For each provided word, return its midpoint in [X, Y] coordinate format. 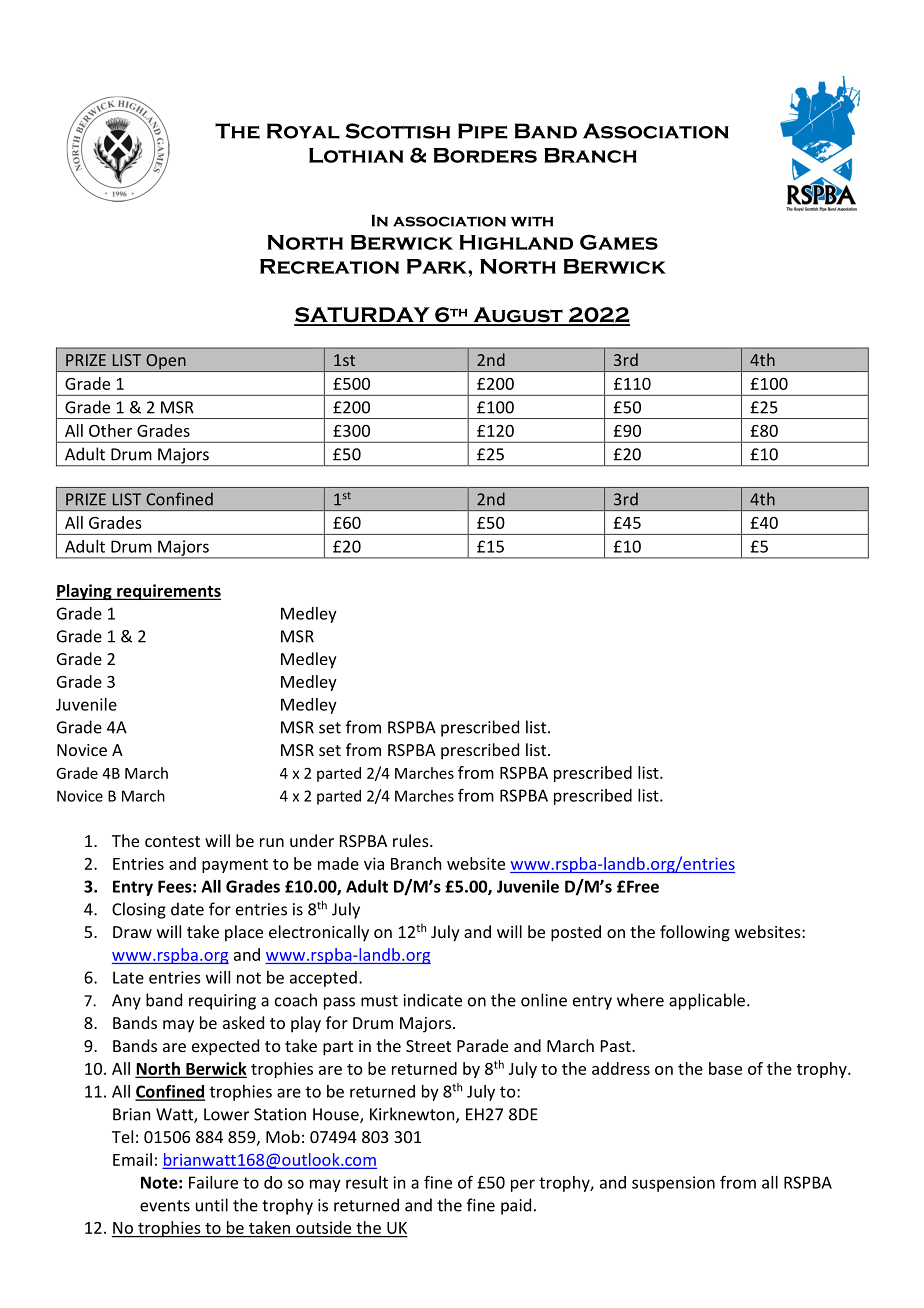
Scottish [398, 131]
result [367, 1182]
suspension [673, 1184]
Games [619, 242]
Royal [303, 131]
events [165, 1206]
